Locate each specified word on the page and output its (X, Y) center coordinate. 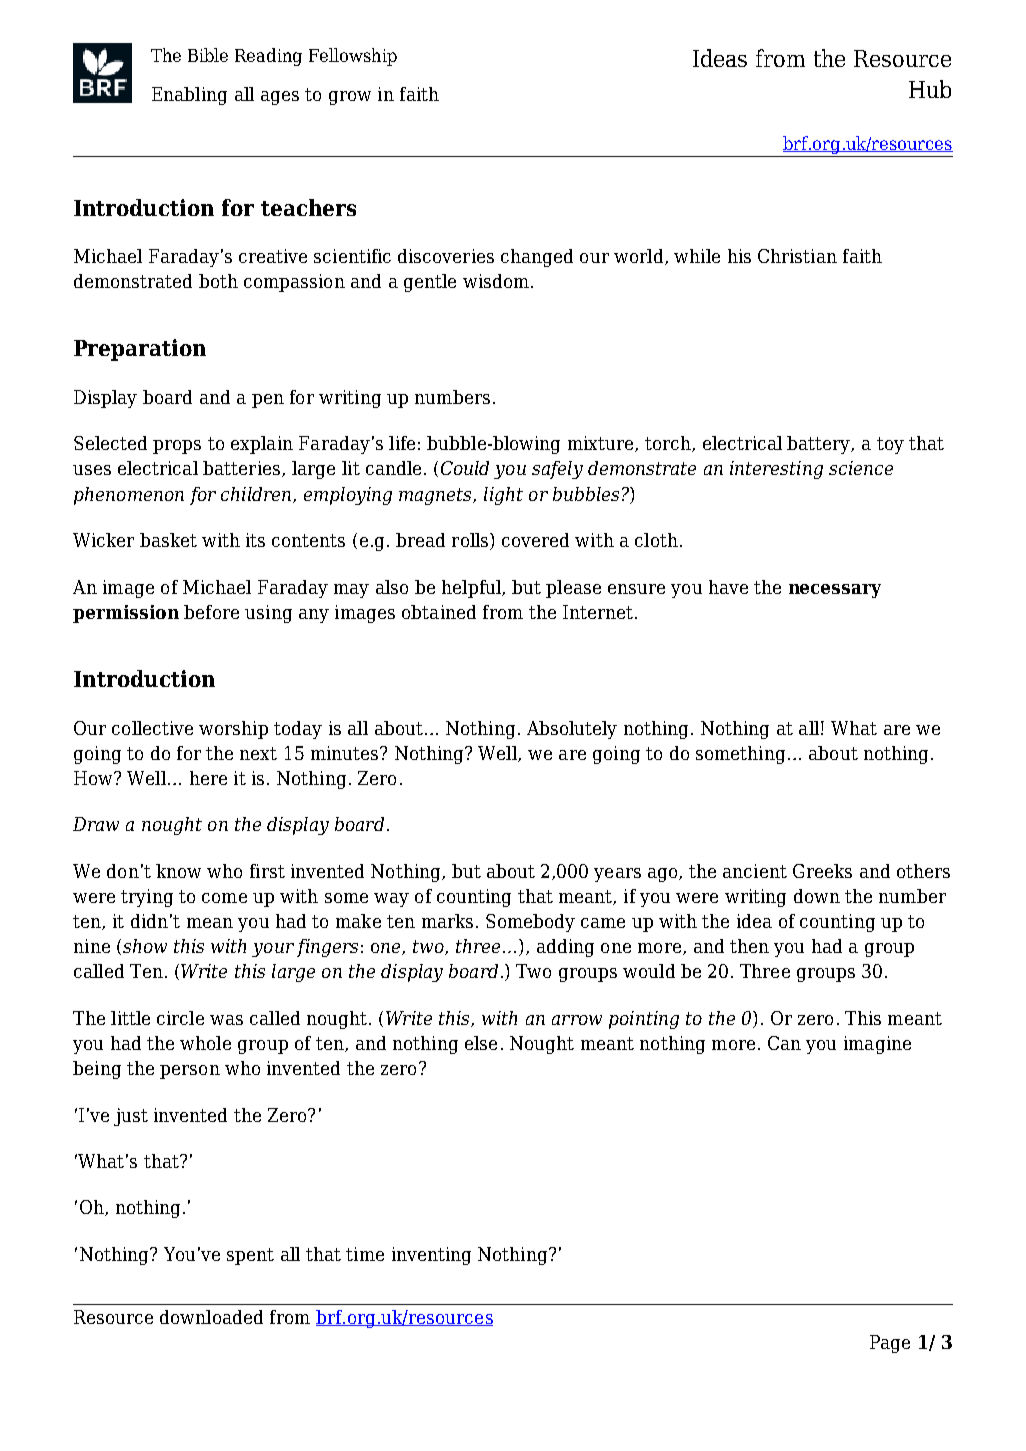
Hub (930, 89)
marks (447, 921)
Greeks (822, 871)
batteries (241, 468)
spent (250, 1256)
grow (350, 98)
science (861, 468)
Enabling (189, 96)
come (224, 898)
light (503, 496)
